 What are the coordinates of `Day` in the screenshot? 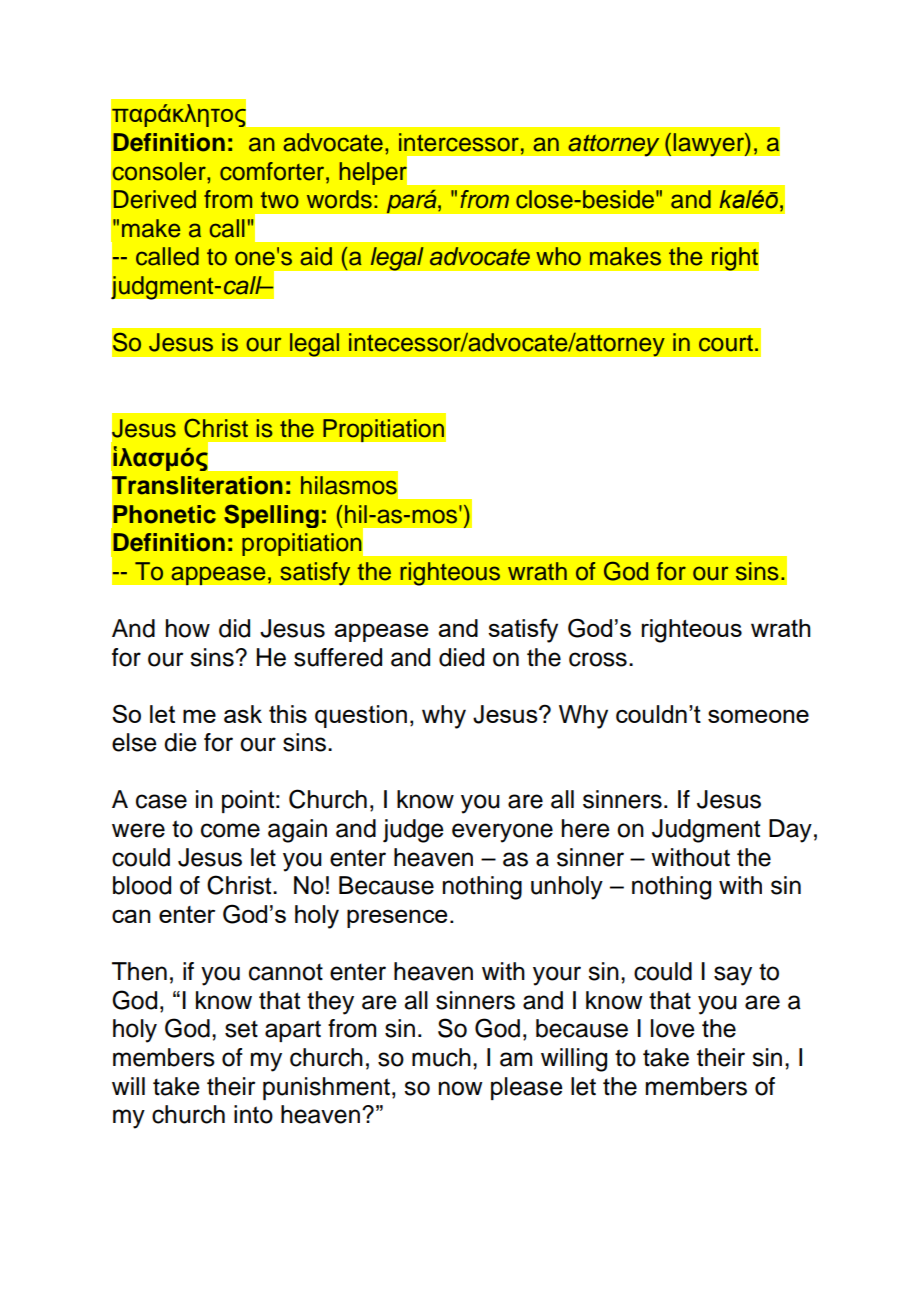 It's located at (790, 831).
